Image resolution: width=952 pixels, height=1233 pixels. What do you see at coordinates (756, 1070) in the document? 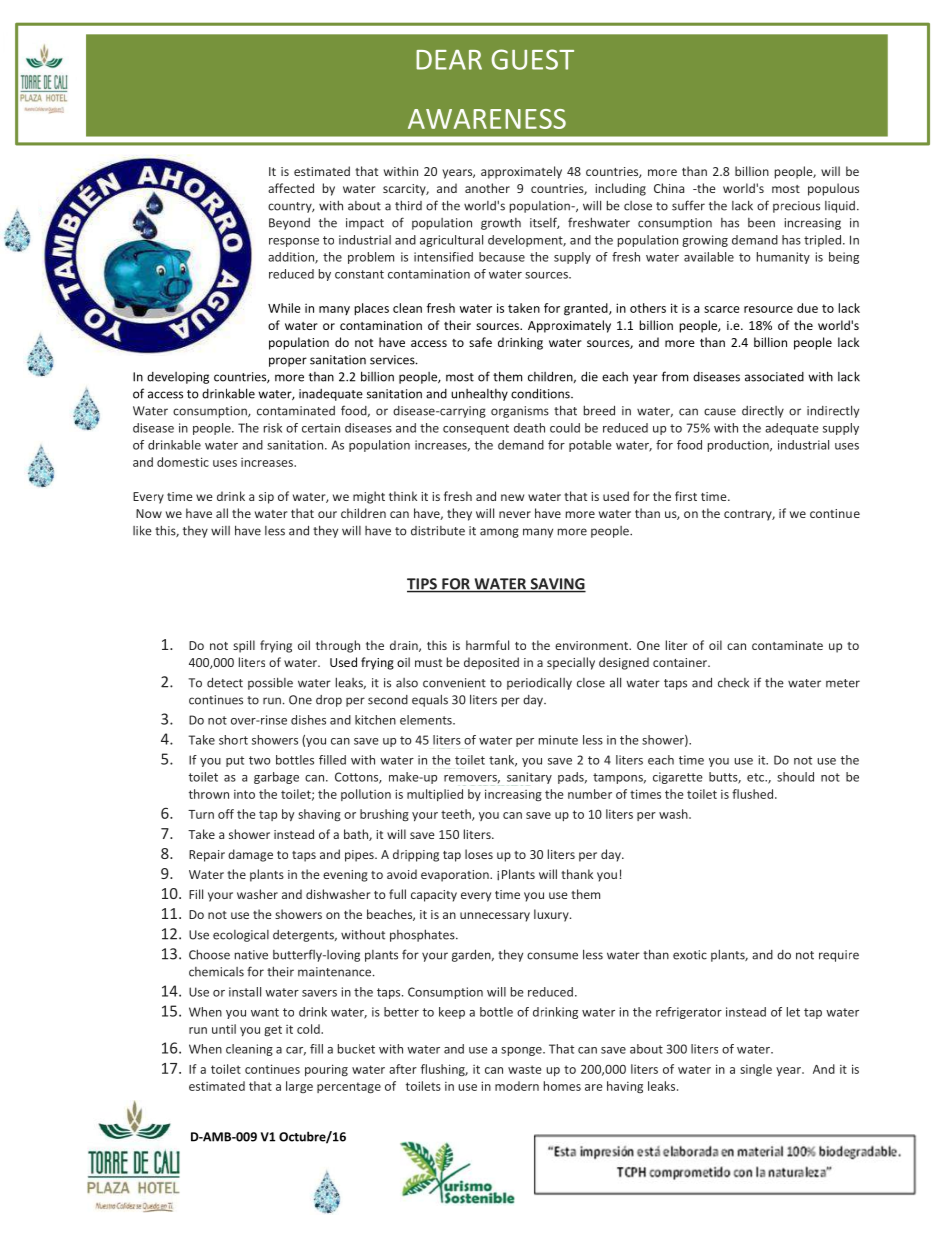
I see `single` at bounding box center [756, 1070].
